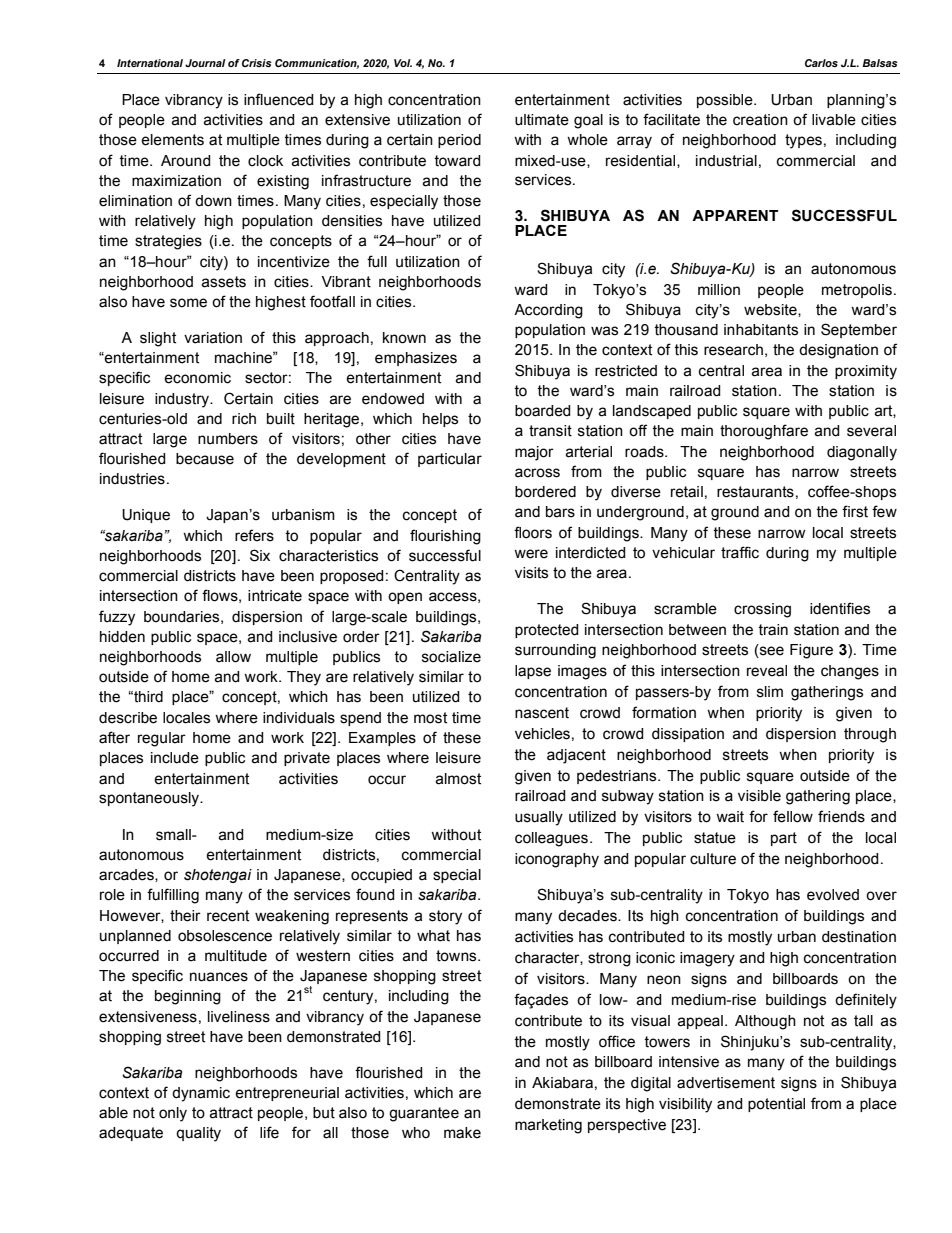 This screenshot has width=952, height=1233. What do you see at coordinates (793, 816) in the screenshot?
I see `fellow` at bounding box center [793, 816].
